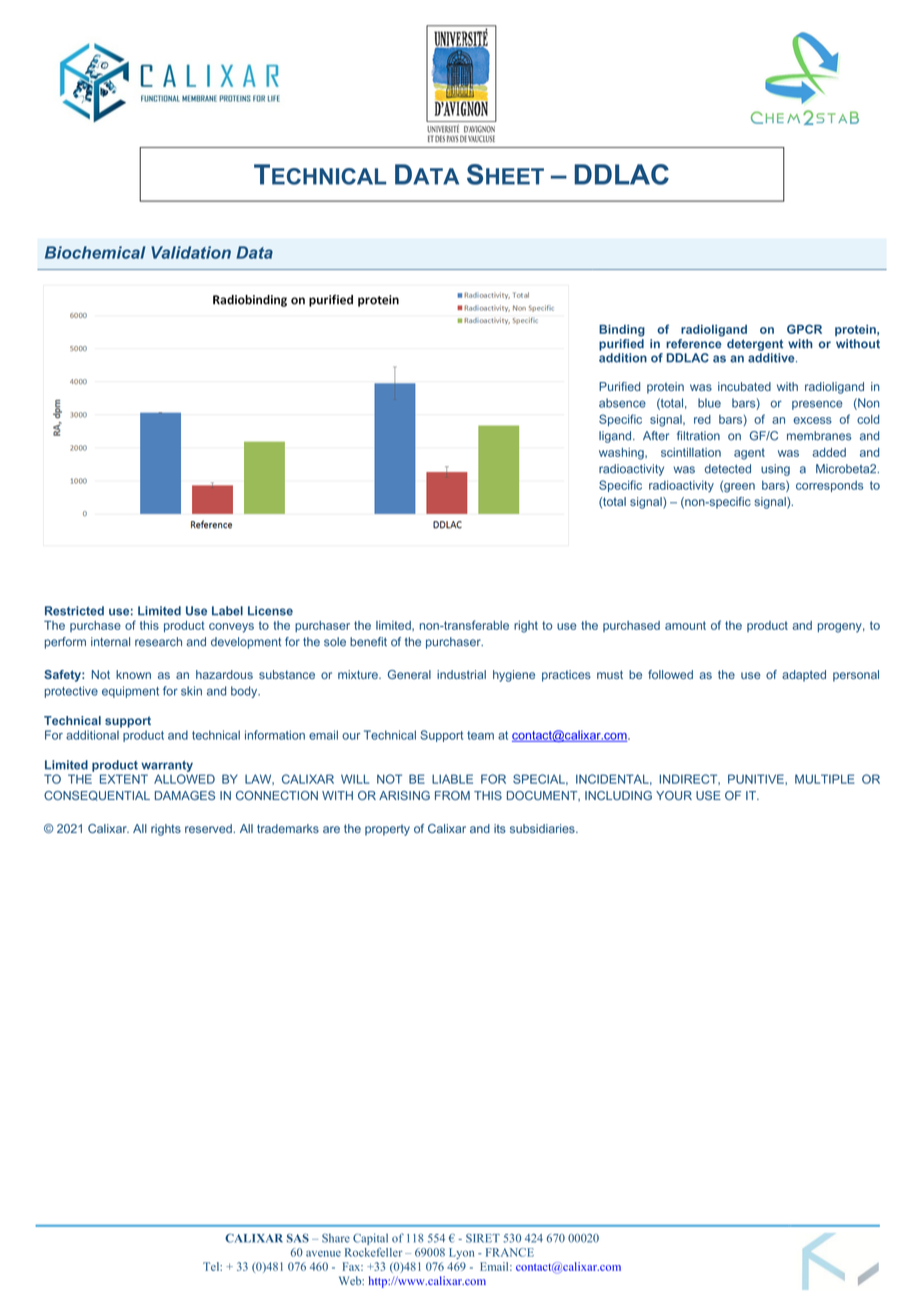  I want to click on SAS, so click(298, 1238).
